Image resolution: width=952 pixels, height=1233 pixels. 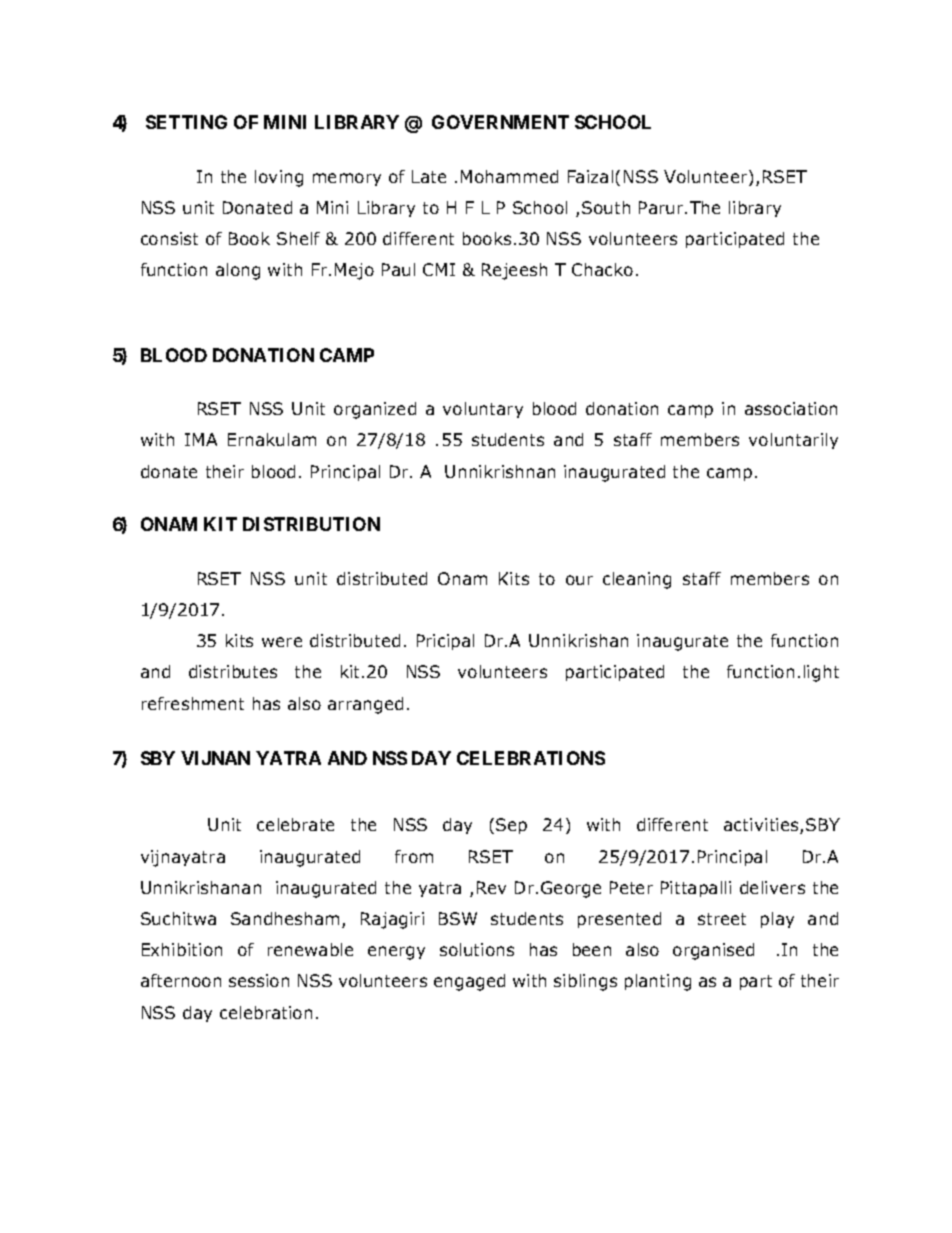 I want to click on DISTRIBUTION, so click(x=311, y=524).
